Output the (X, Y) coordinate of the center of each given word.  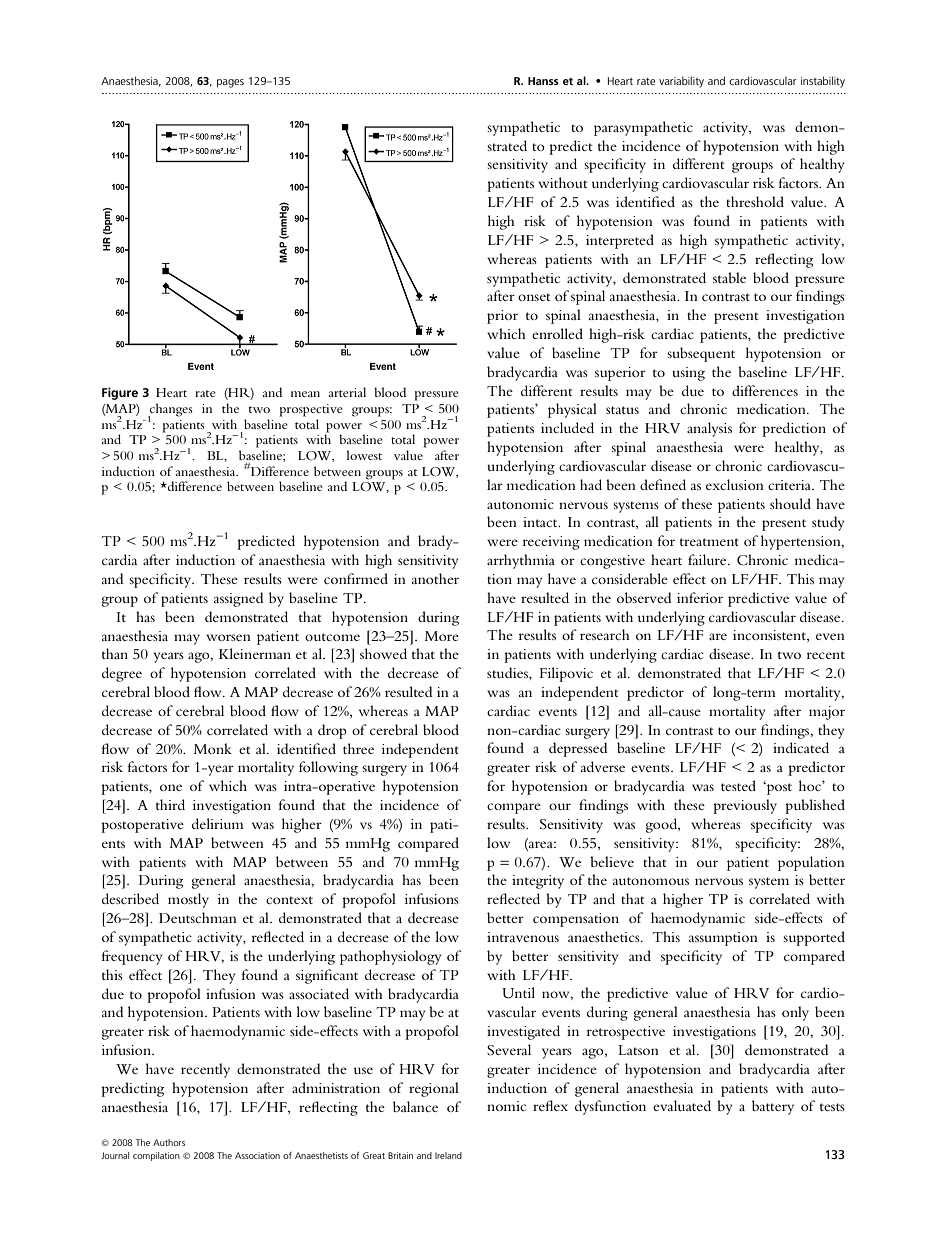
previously (745, 806)
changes (170, 411)
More (442, 636)
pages (230, 83)
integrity (538, 882)
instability (823, 82)
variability (681, 82)
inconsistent (770, 636)
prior (502, 317)
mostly (188, 900)
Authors (169, 1142)
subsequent (701, 354)
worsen (228, 637)
